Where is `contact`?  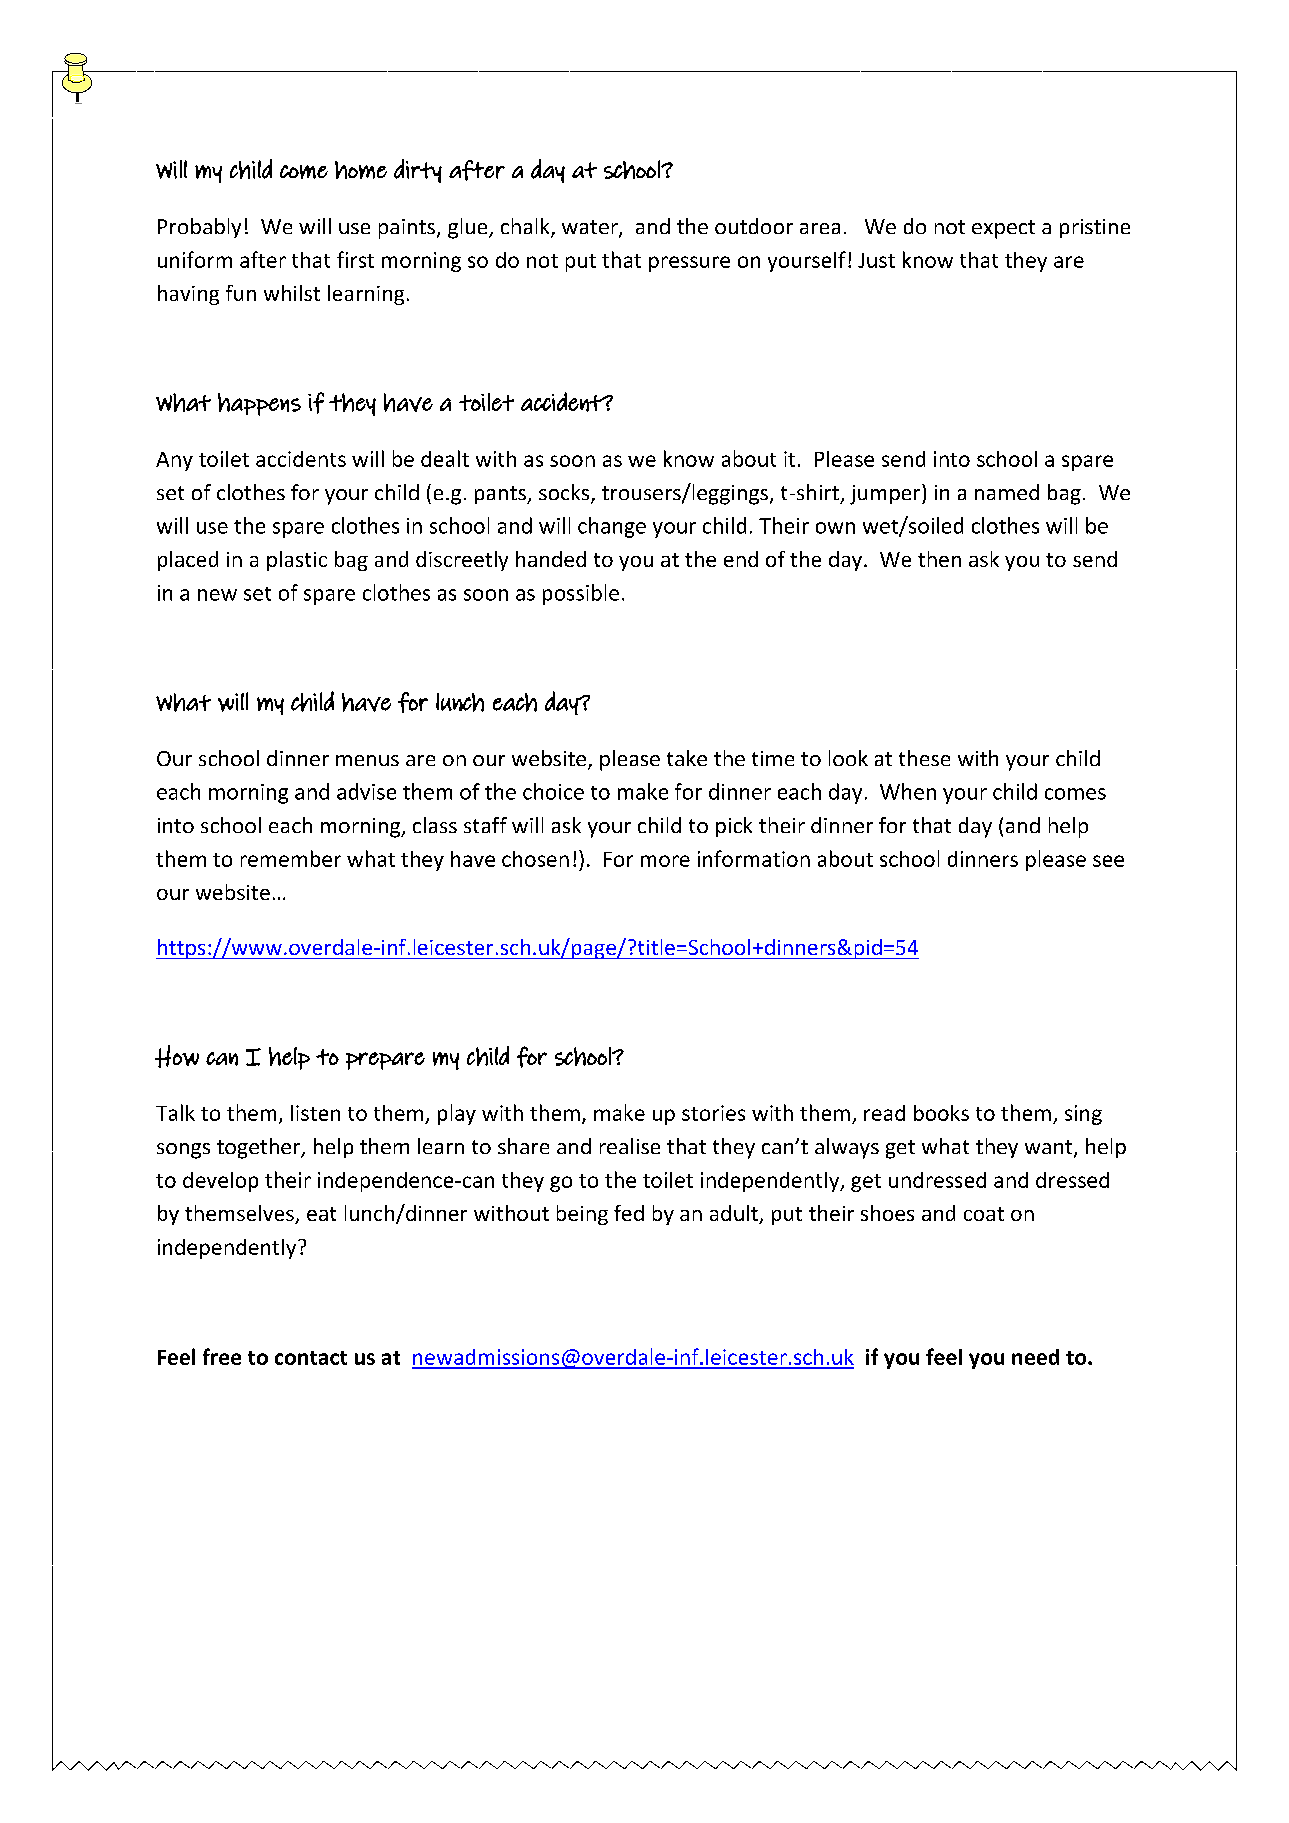 contact is located at coordinates (311, 1358).
